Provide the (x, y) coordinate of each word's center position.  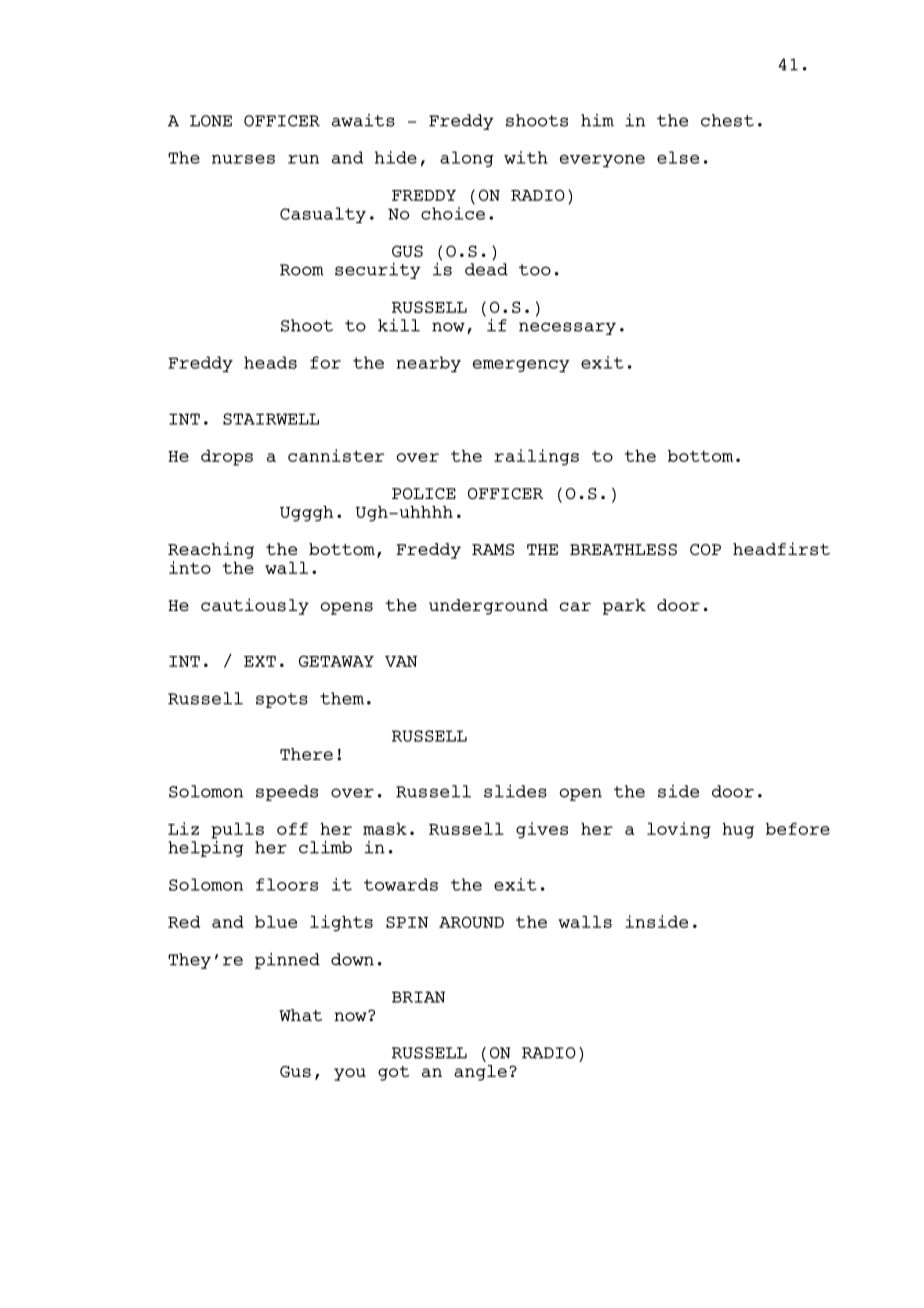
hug (738, 831)
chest (727, 120)
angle (480, 1073)
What (300, 1015)
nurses (243, 159)
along (467, 159)
